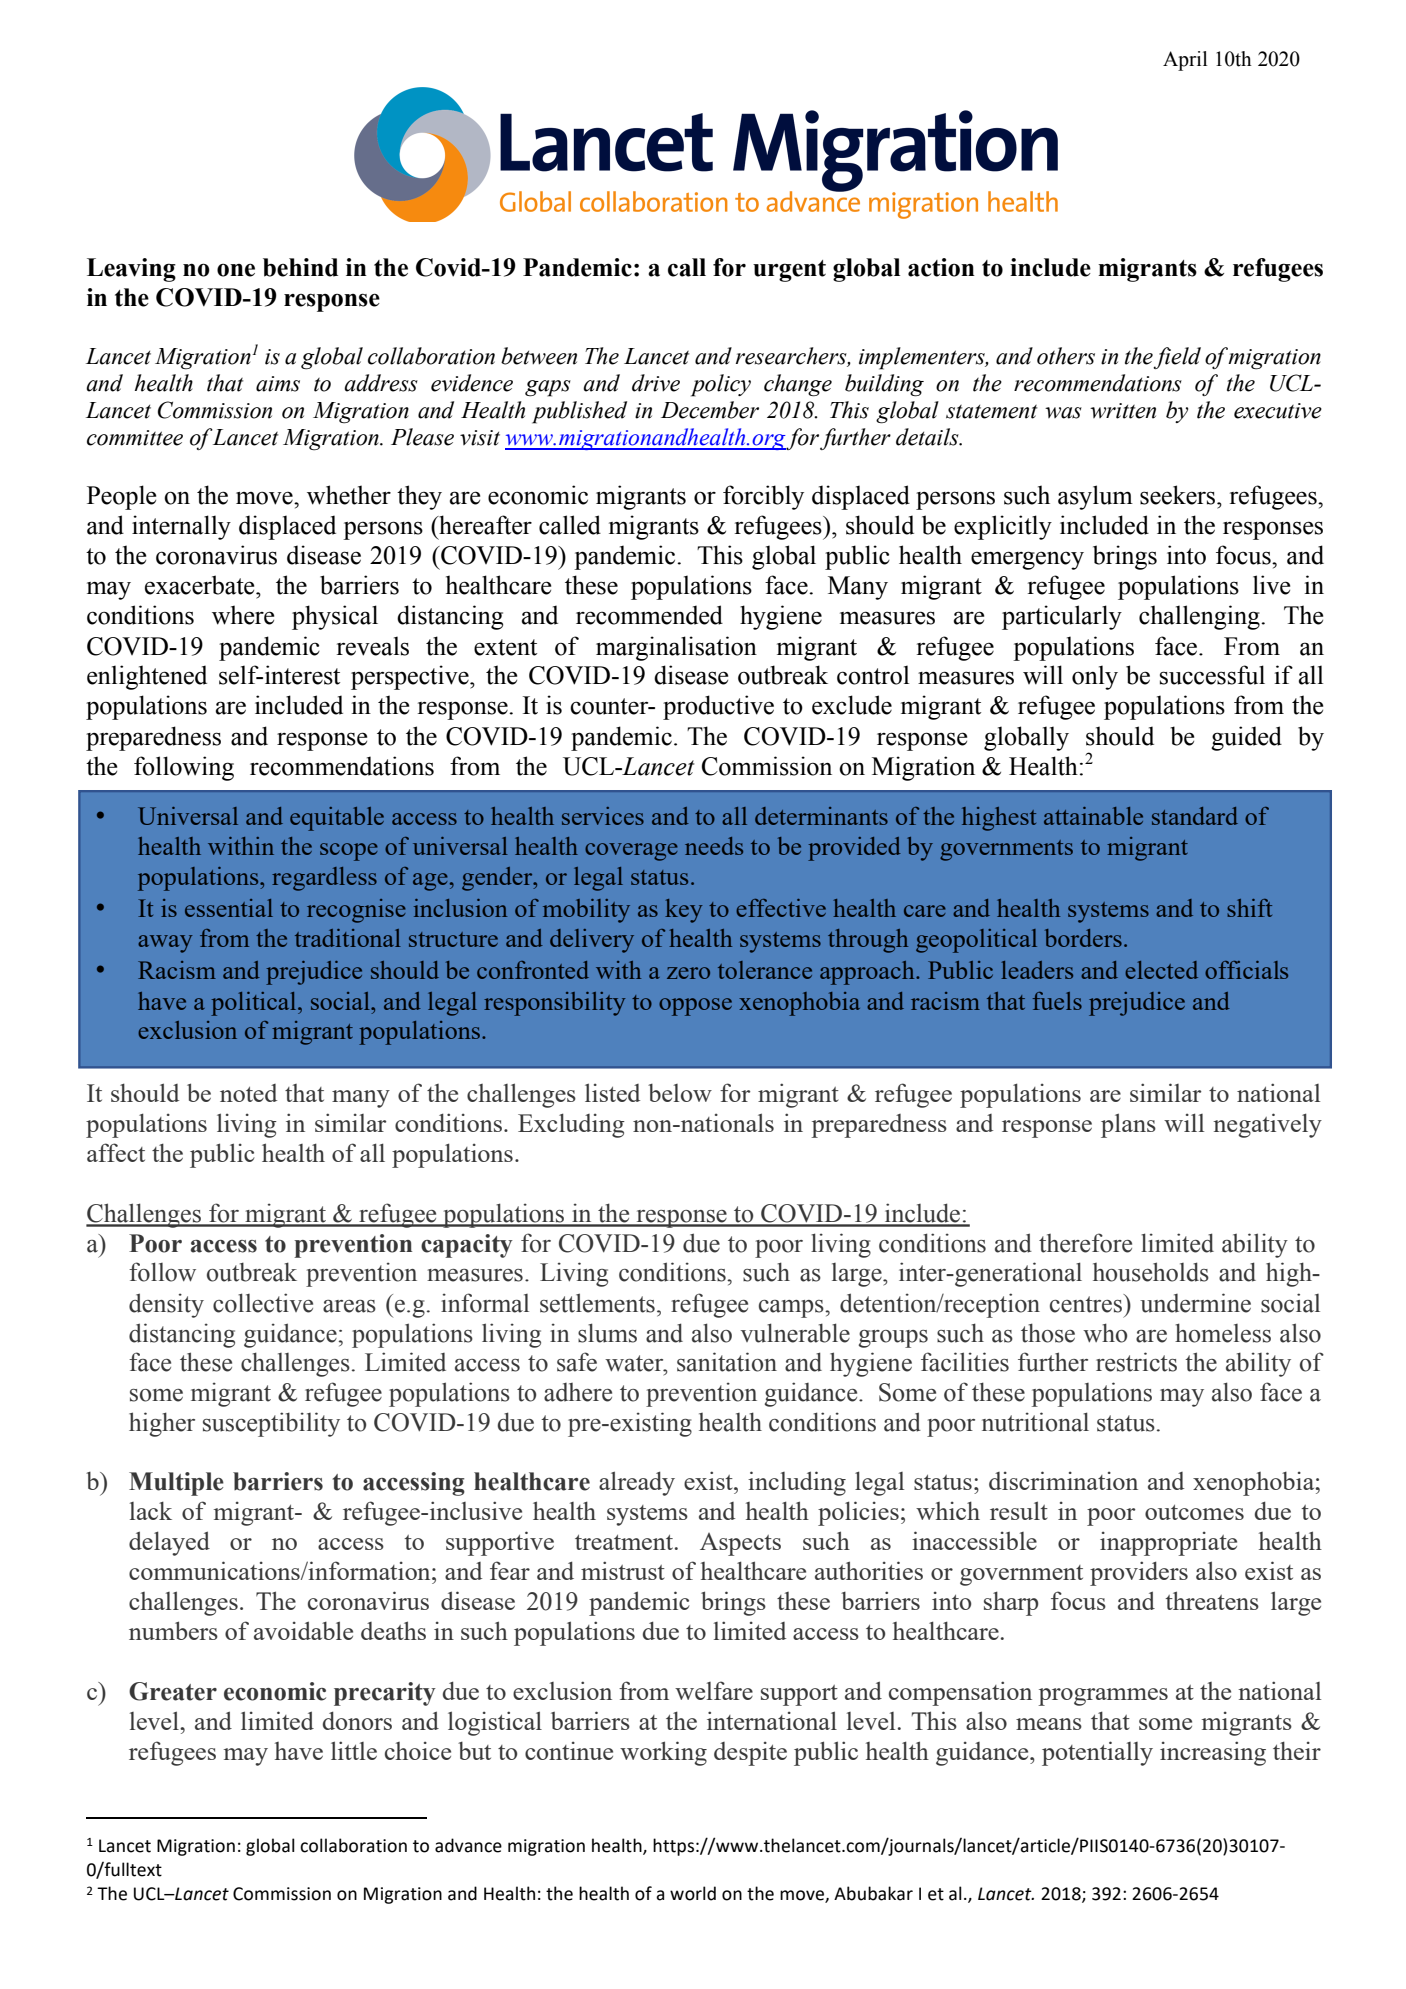 The image size is (1406, 1989). I want to click on world, so click(693, 1893).
